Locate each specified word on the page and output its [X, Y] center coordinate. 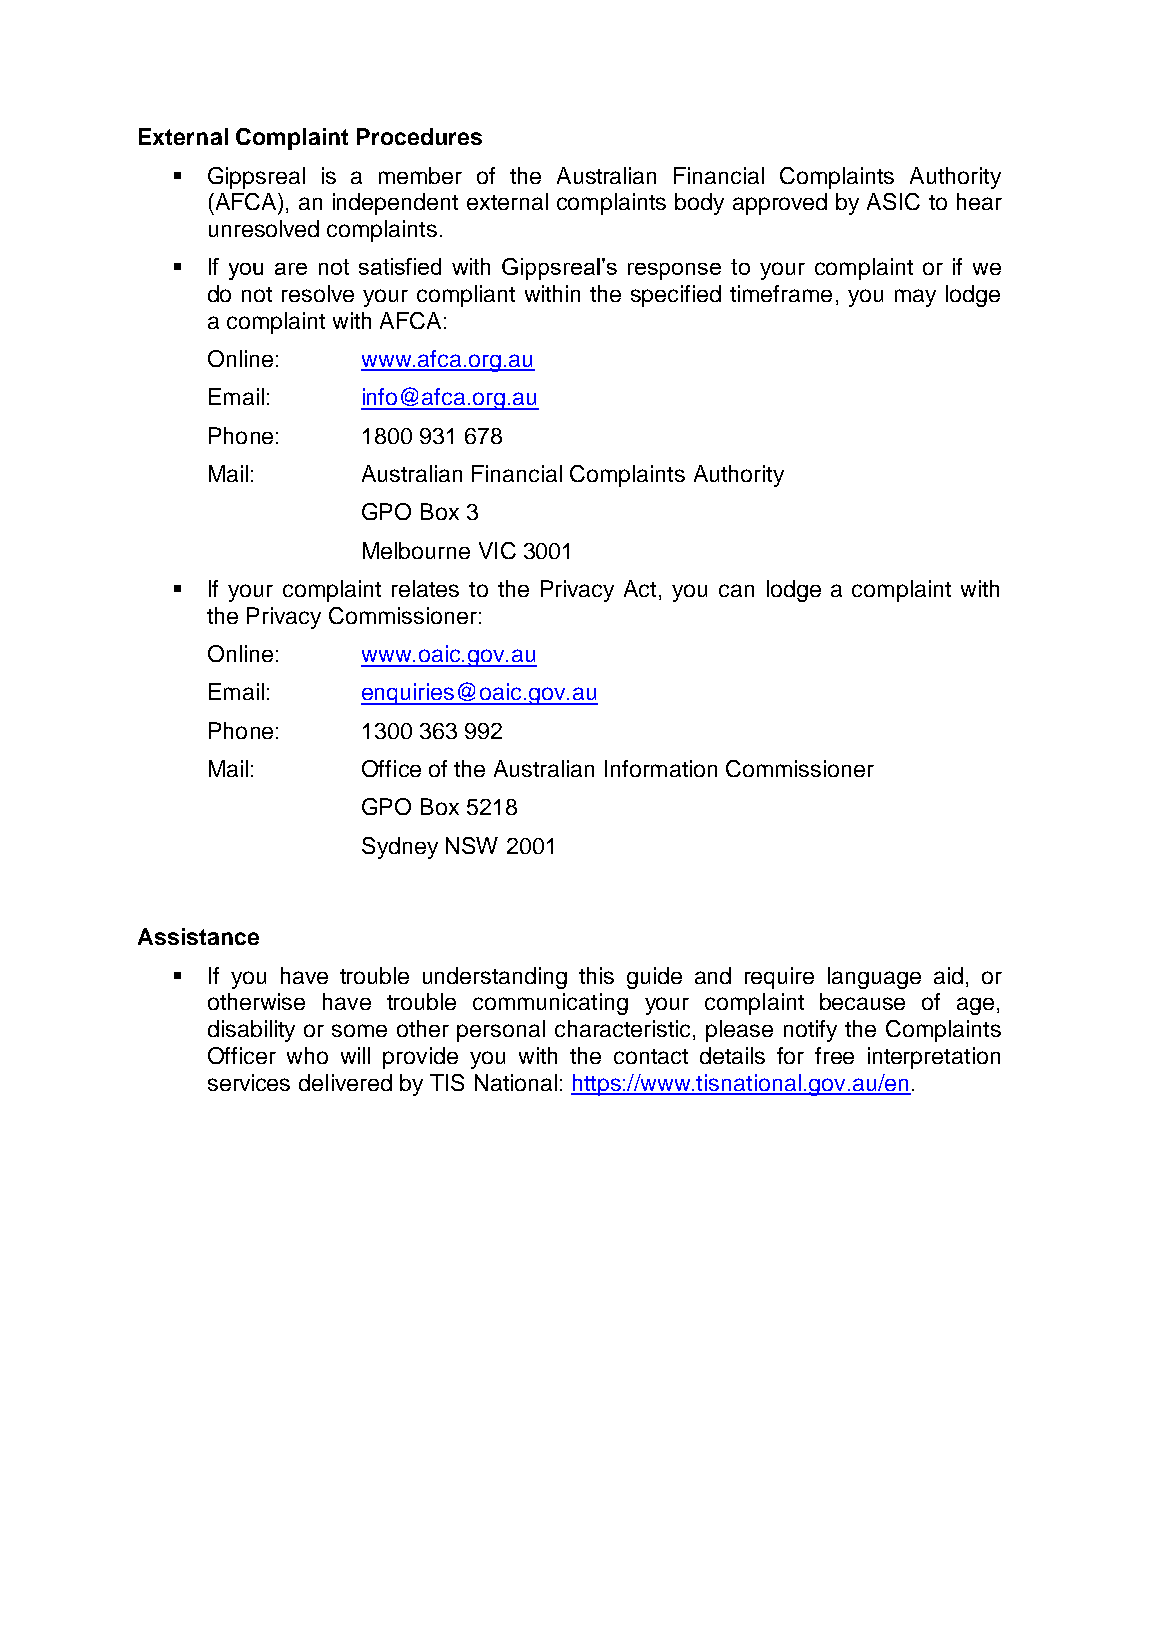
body [699, 204]
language [874, 978]
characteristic [622, 1028]
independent [395, 204]
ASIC [893, 201]
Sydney [400, 848]
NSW [472, 845]
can [736, 590]
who [307, 1055]
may [915, 298]
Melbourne [416, 550]
